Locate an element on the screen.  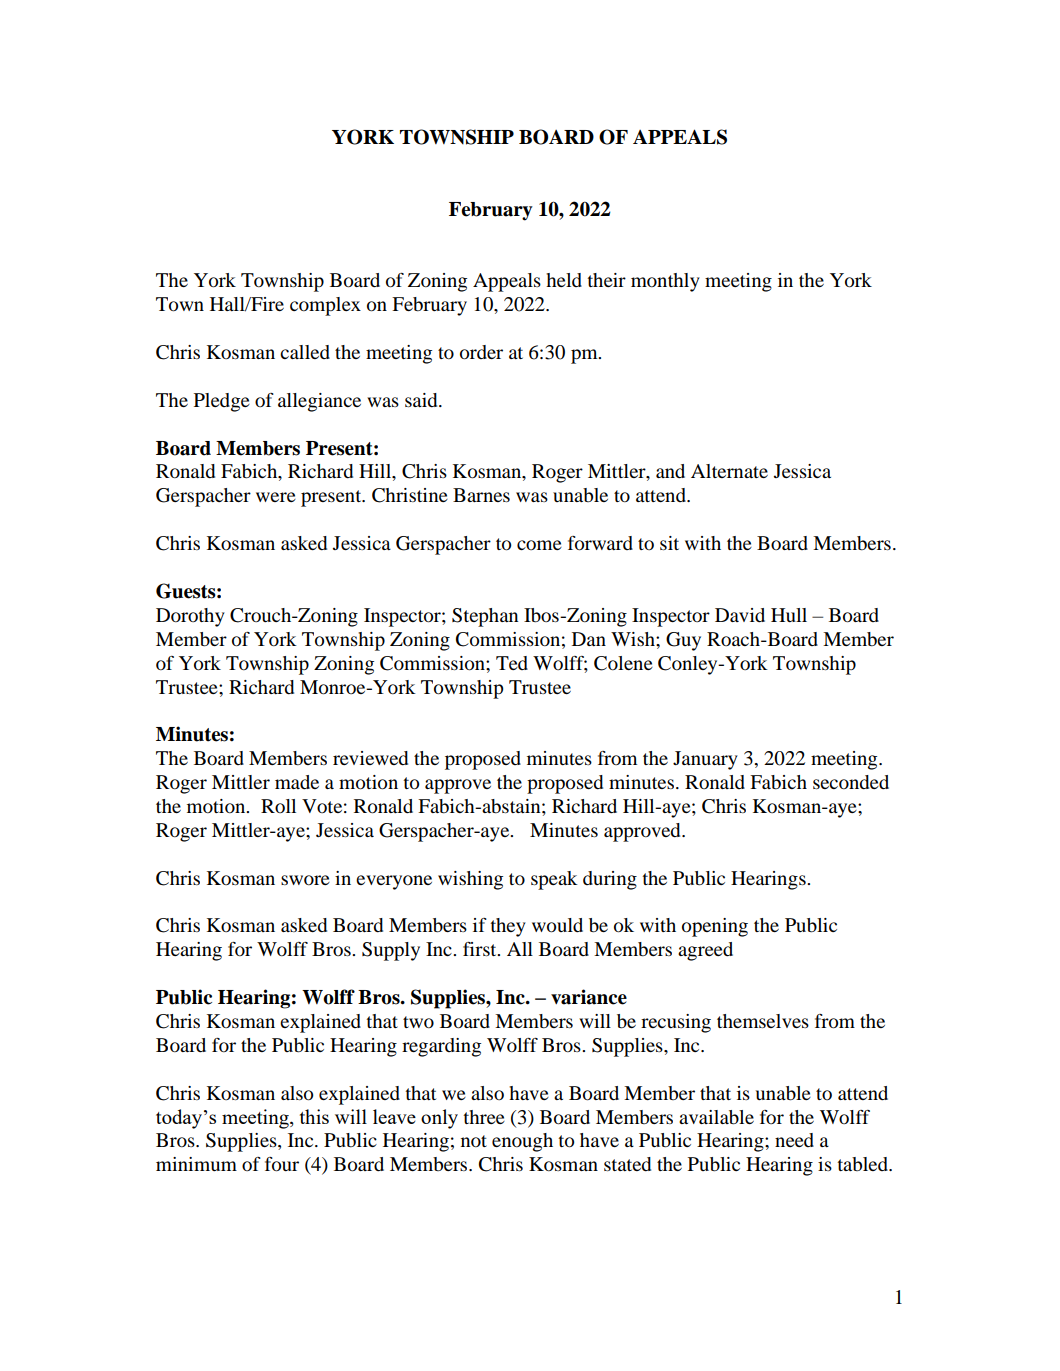
enough is located at coordinates (522, 1142).
